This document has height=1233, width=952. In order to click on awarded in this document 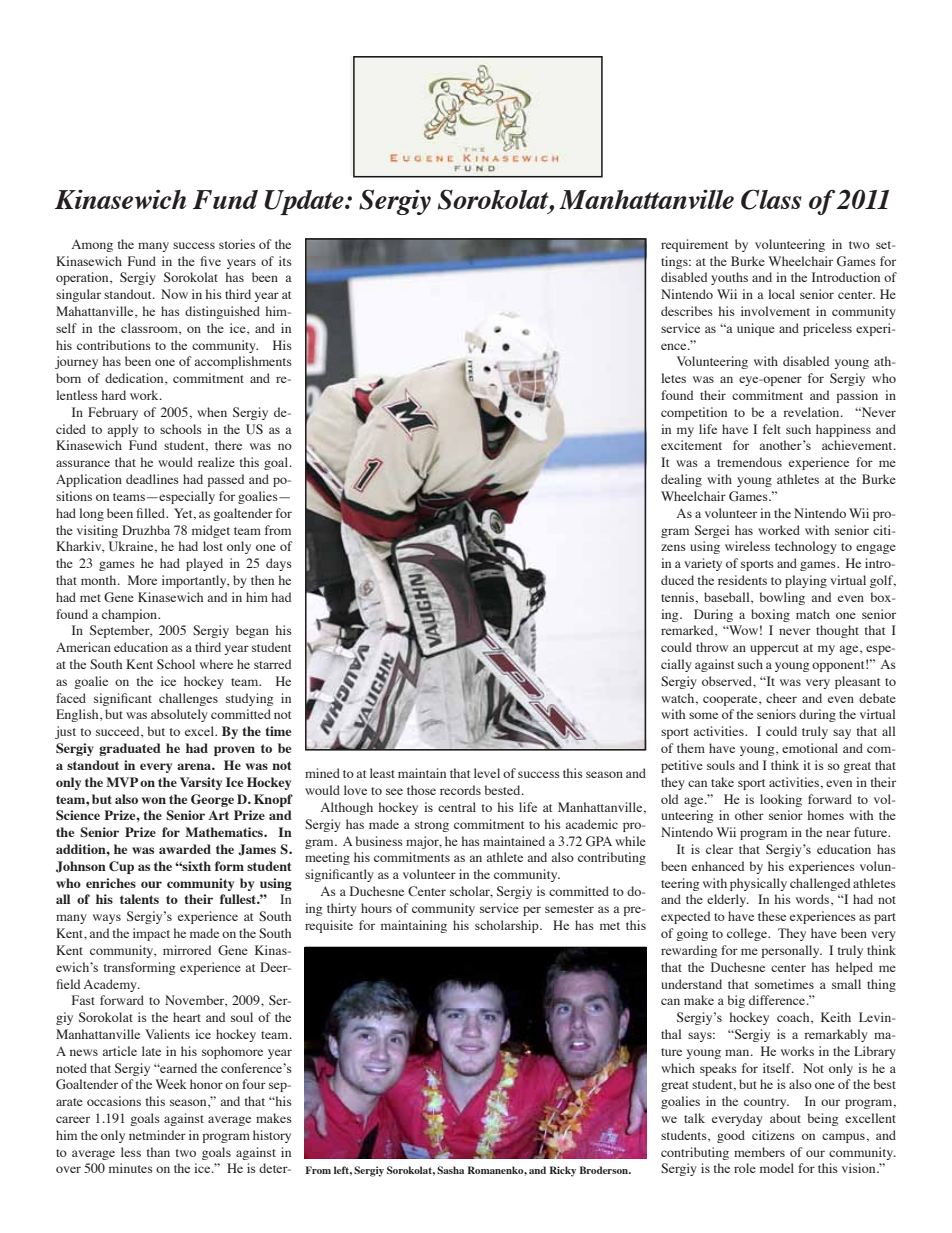, I will do `click(185, 849)`.
